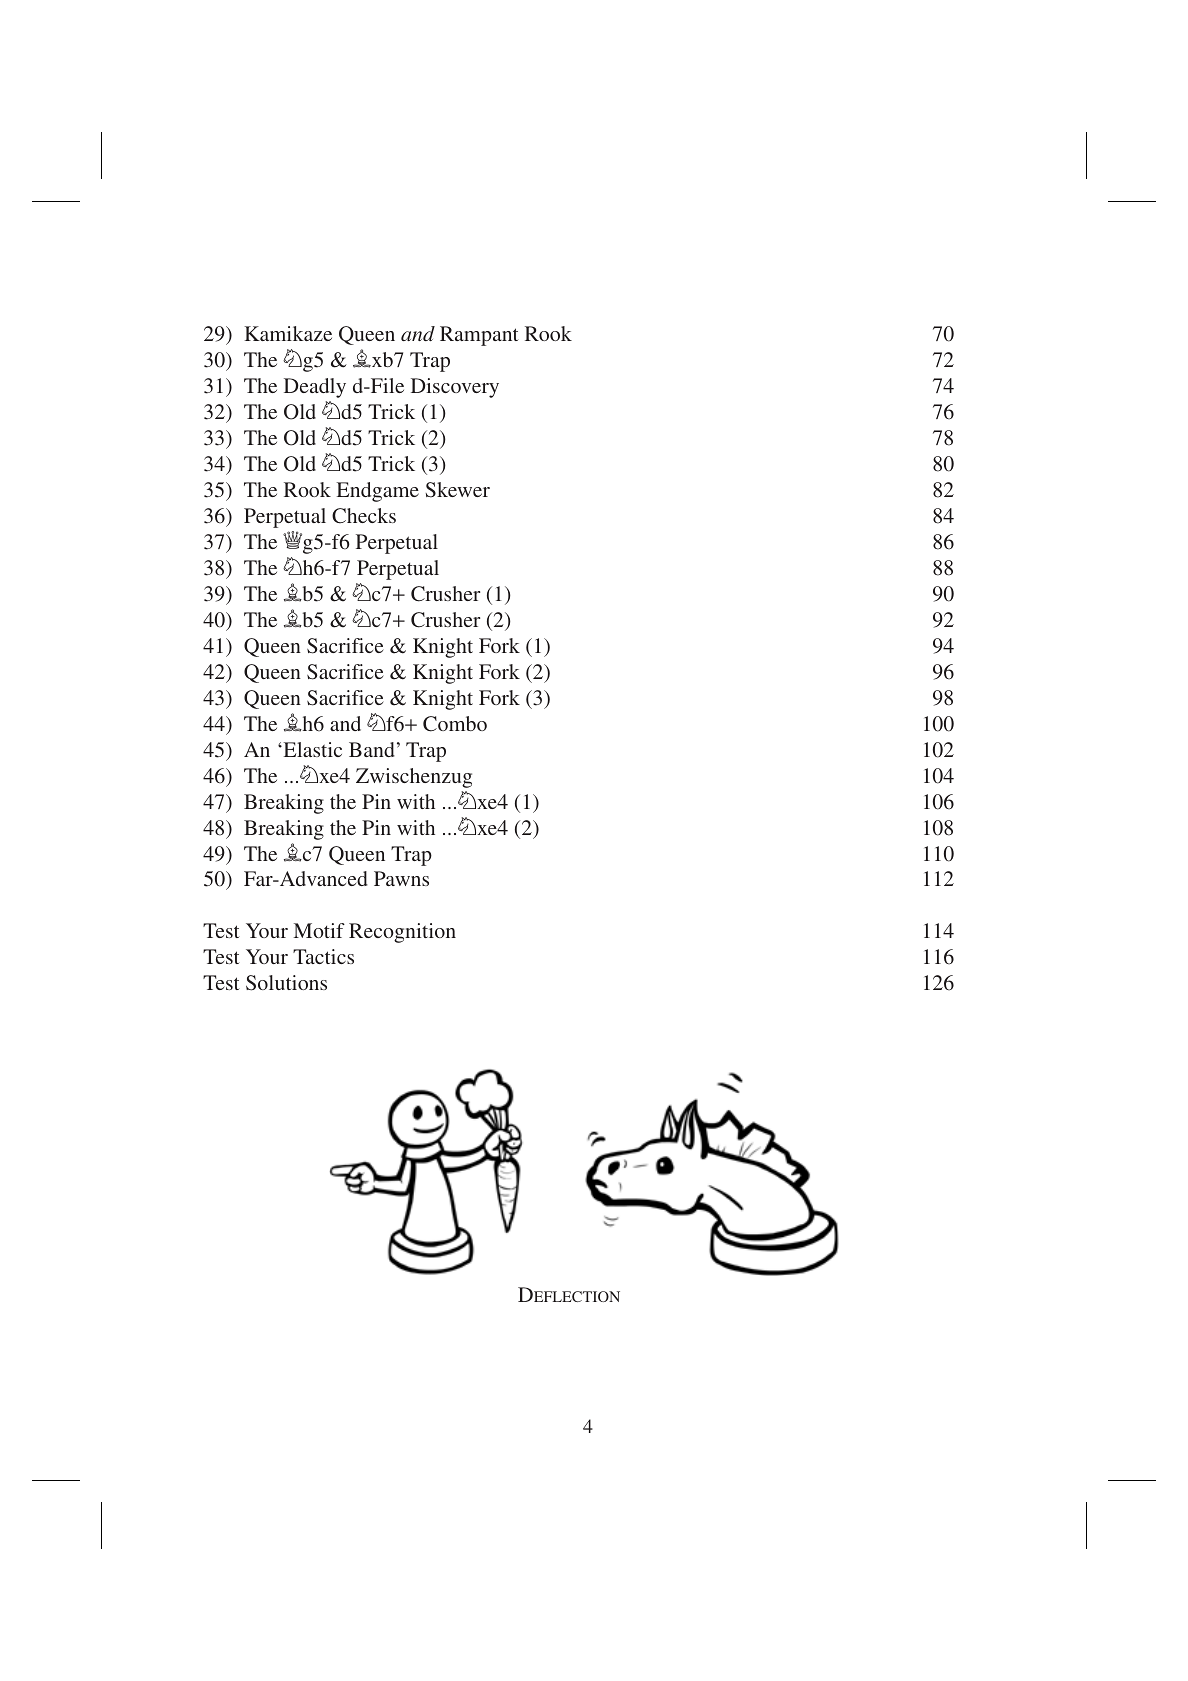  What do you see at coordinates (401, 878) in the screenshot?
I see `Pawns` at bounding box center [401, 878].
